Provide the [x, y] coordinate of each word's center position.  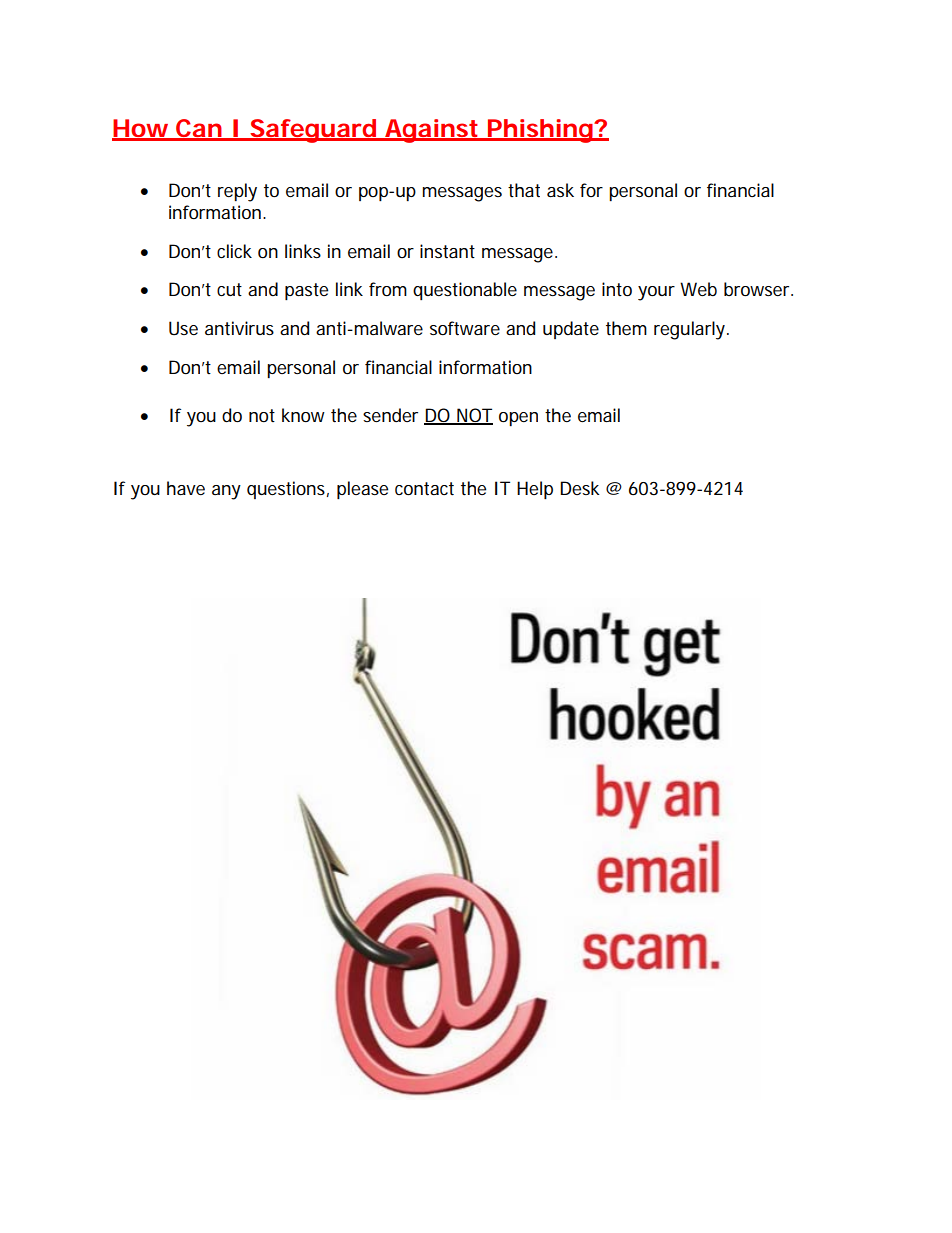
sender [390, 415]
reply [237, 192]
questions [286, 490]
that [524, 190]
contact [424, 489]
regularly [689, 330]
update [571, 330]
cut [229, 289]
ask [560, 190]
